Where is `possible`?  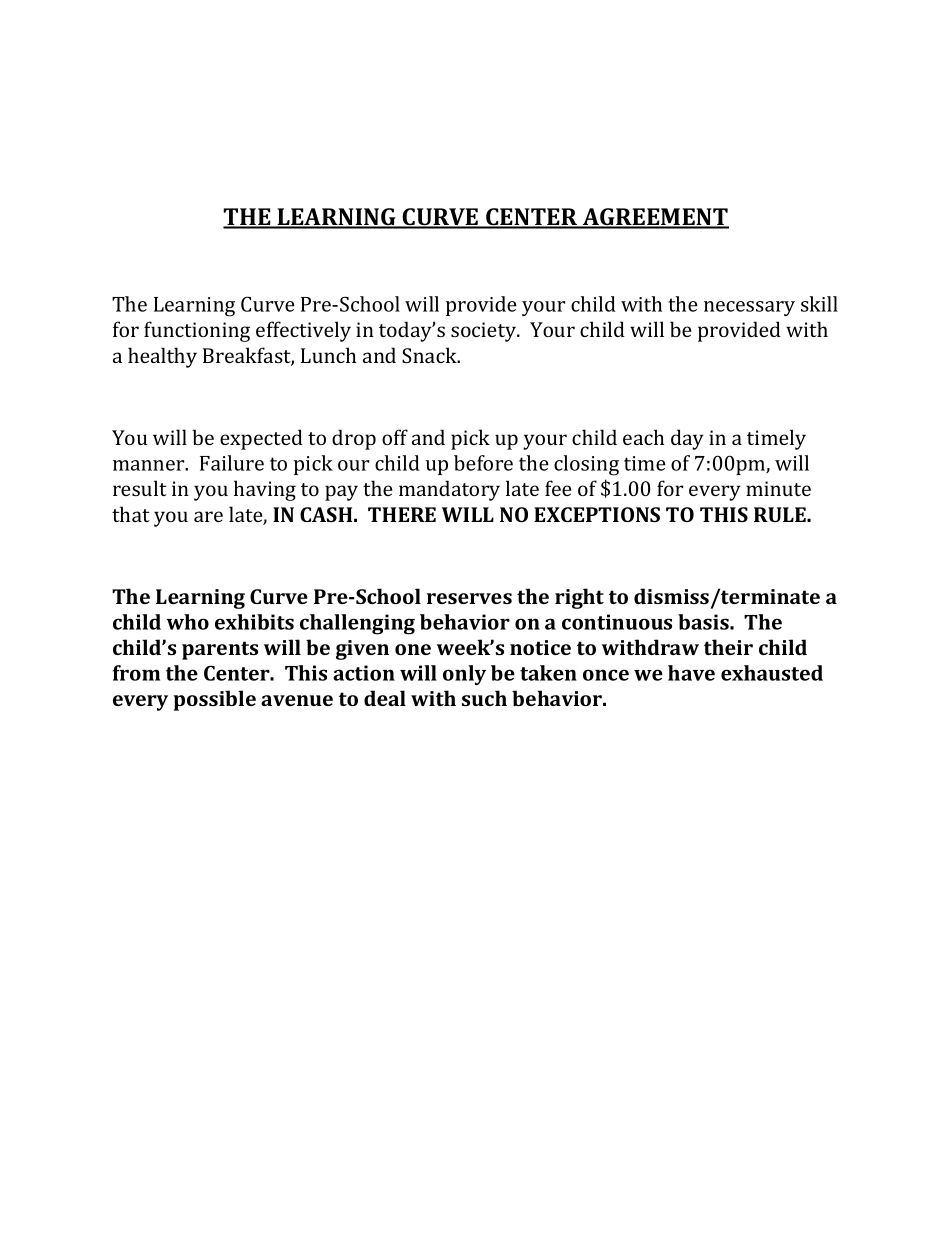 possible is located at coordinates (214, 700).
